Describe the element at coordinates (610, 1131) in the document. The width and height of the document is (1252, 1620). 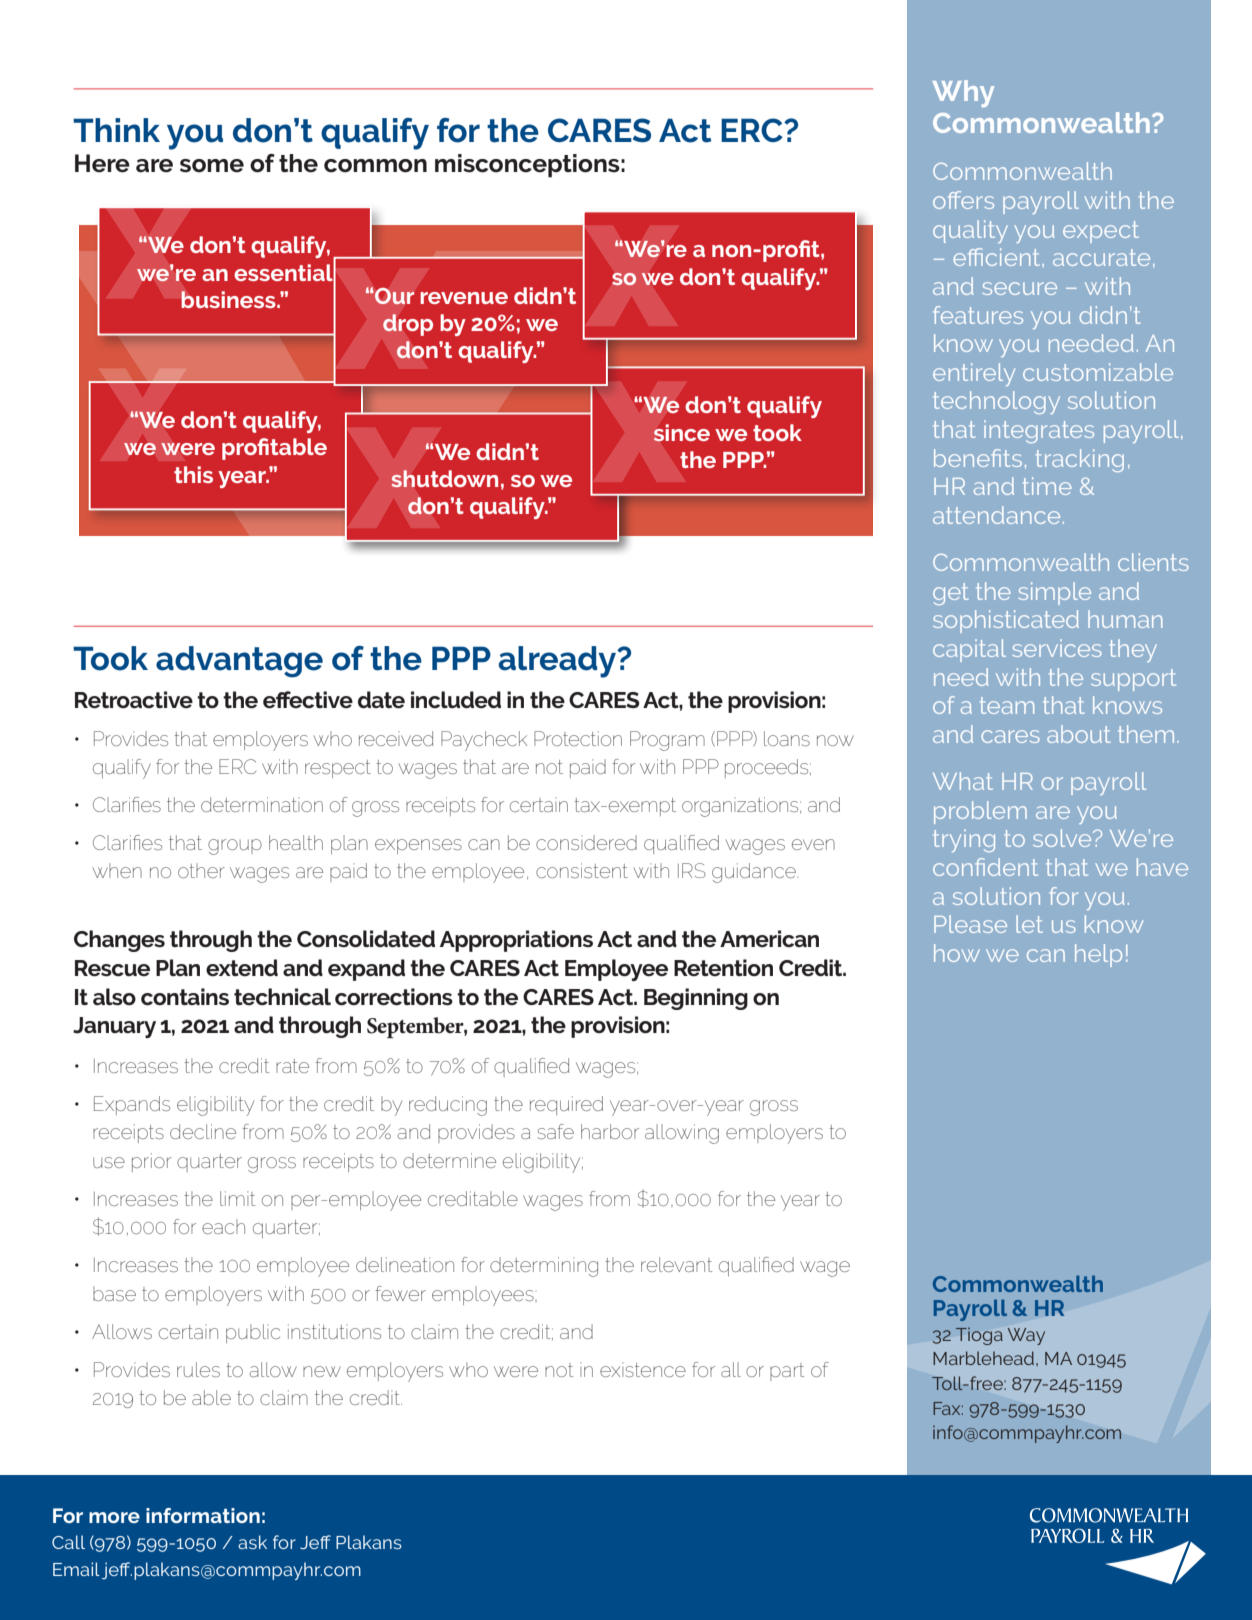
I see `harbor` at that location.
